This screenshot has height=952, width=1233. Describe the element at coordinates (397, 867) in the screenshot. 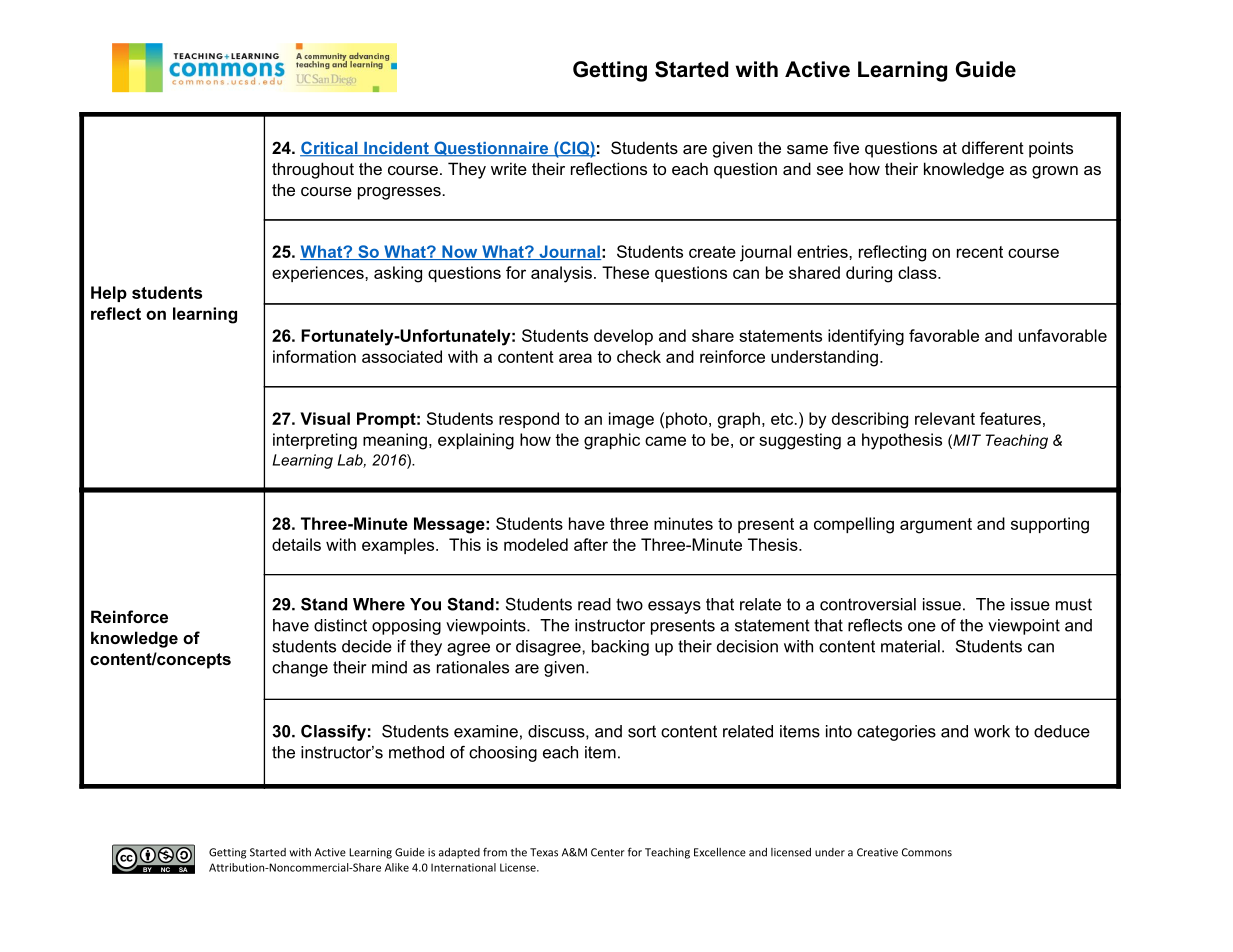

I see `Alike` at that location.
